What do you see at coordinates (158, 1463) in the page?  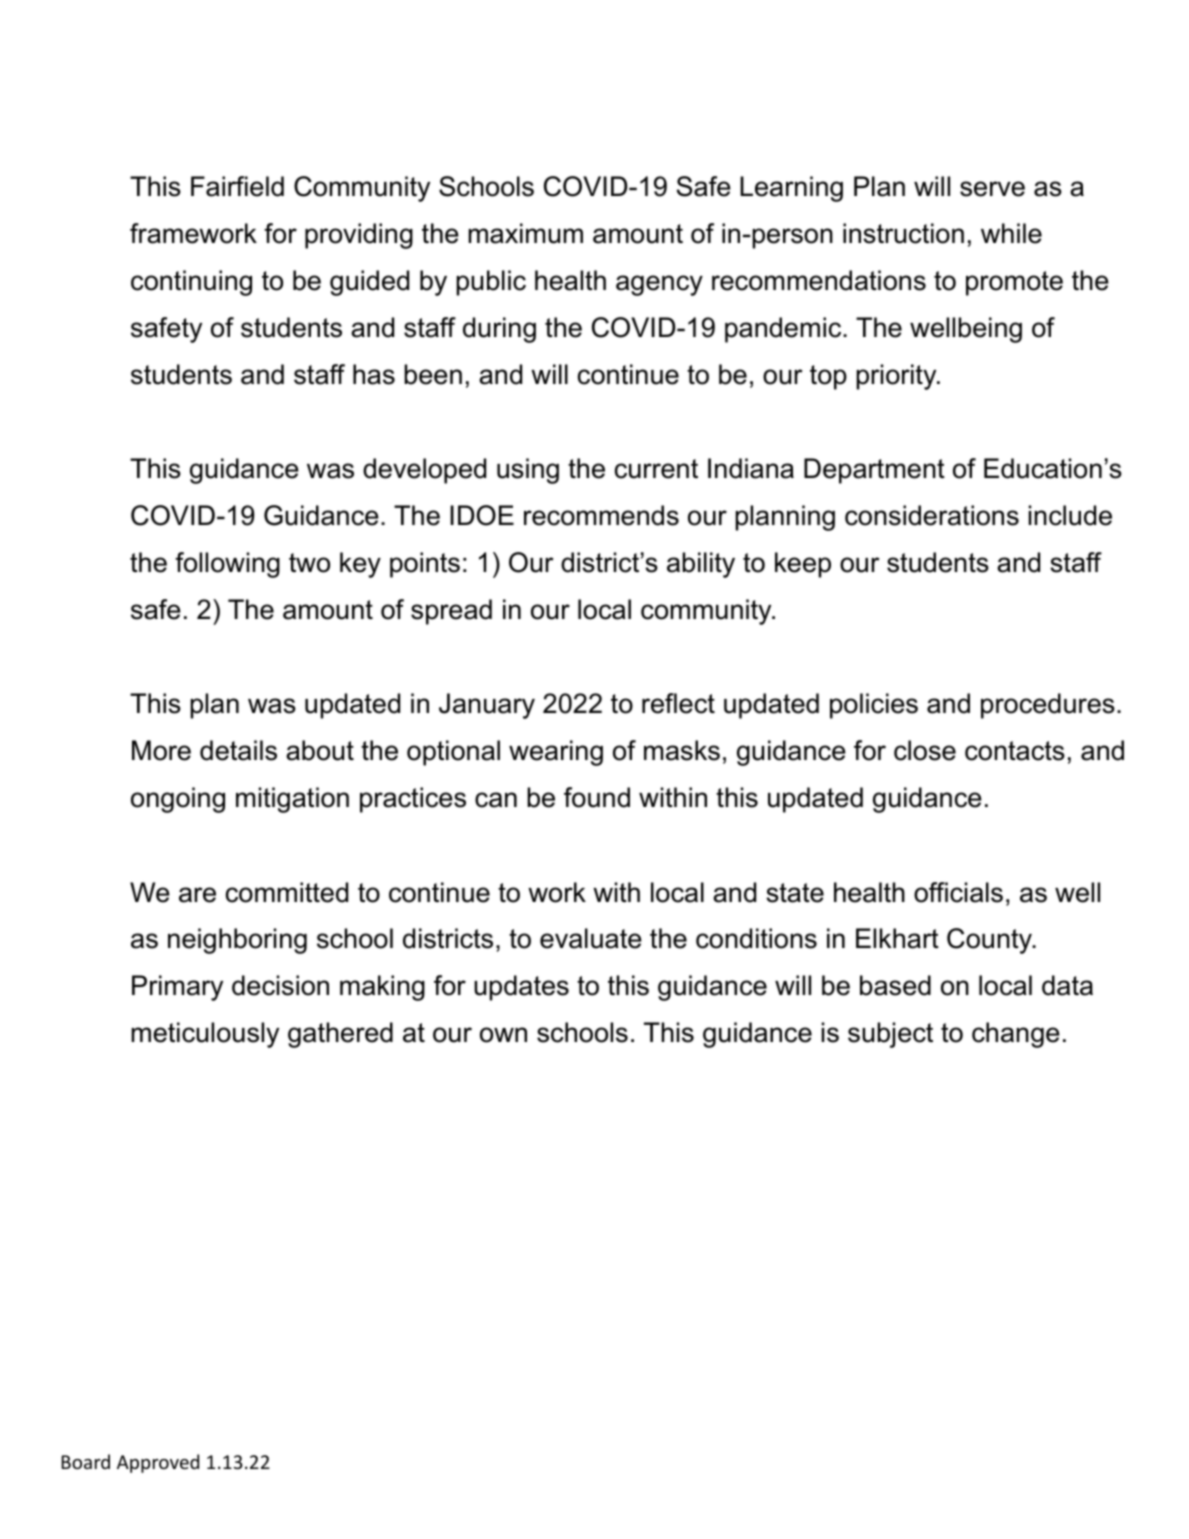 I see `Approved` at bounding box center [158, 1463].
